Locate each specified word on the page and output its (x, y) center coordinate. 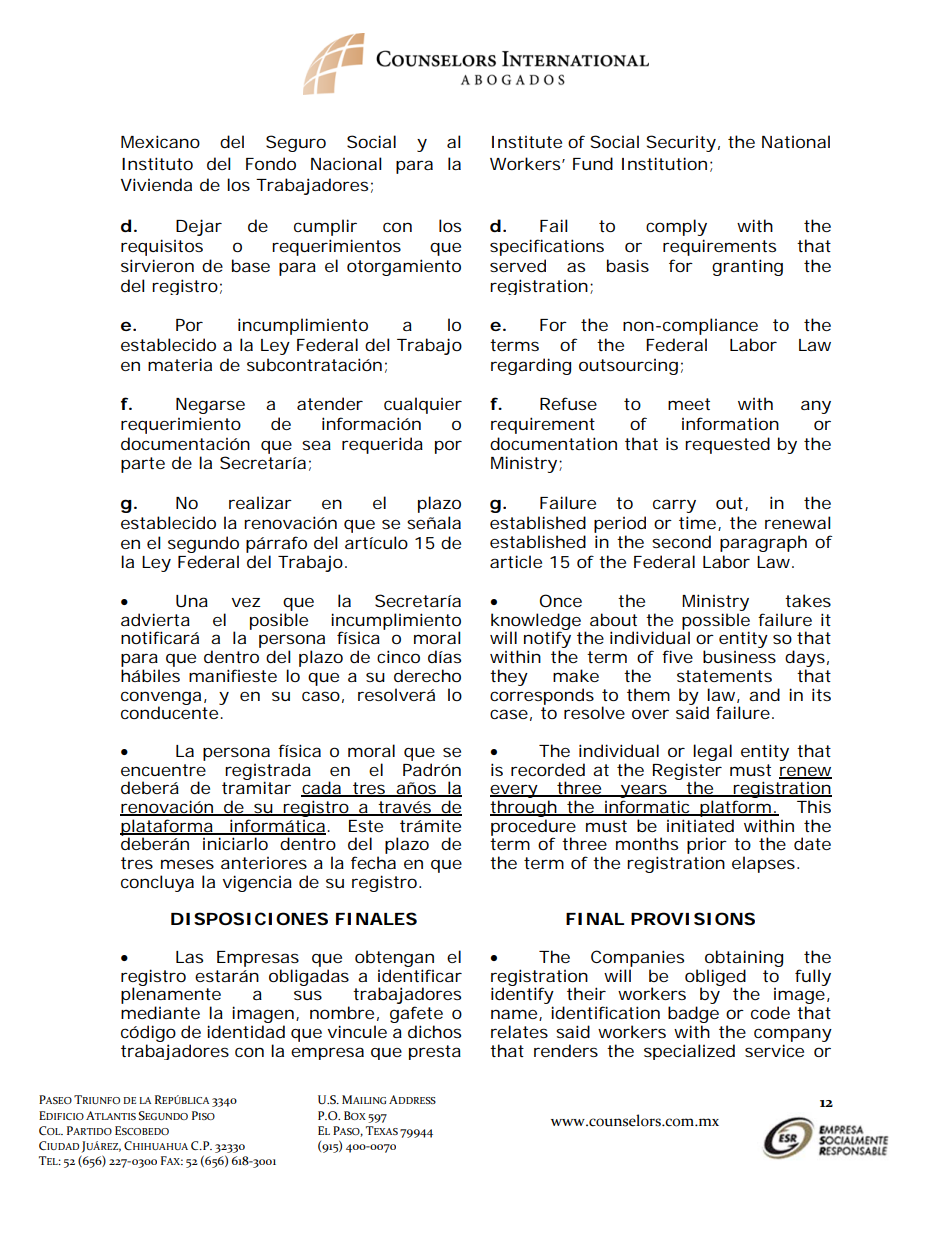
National (796, 141)
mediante (160, 1012)
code (770, 1012)
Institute (527, 142)
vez (246, 602)
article (516, 561)
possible (716, 622)
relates (519, 1031)
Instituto (157, 163)
